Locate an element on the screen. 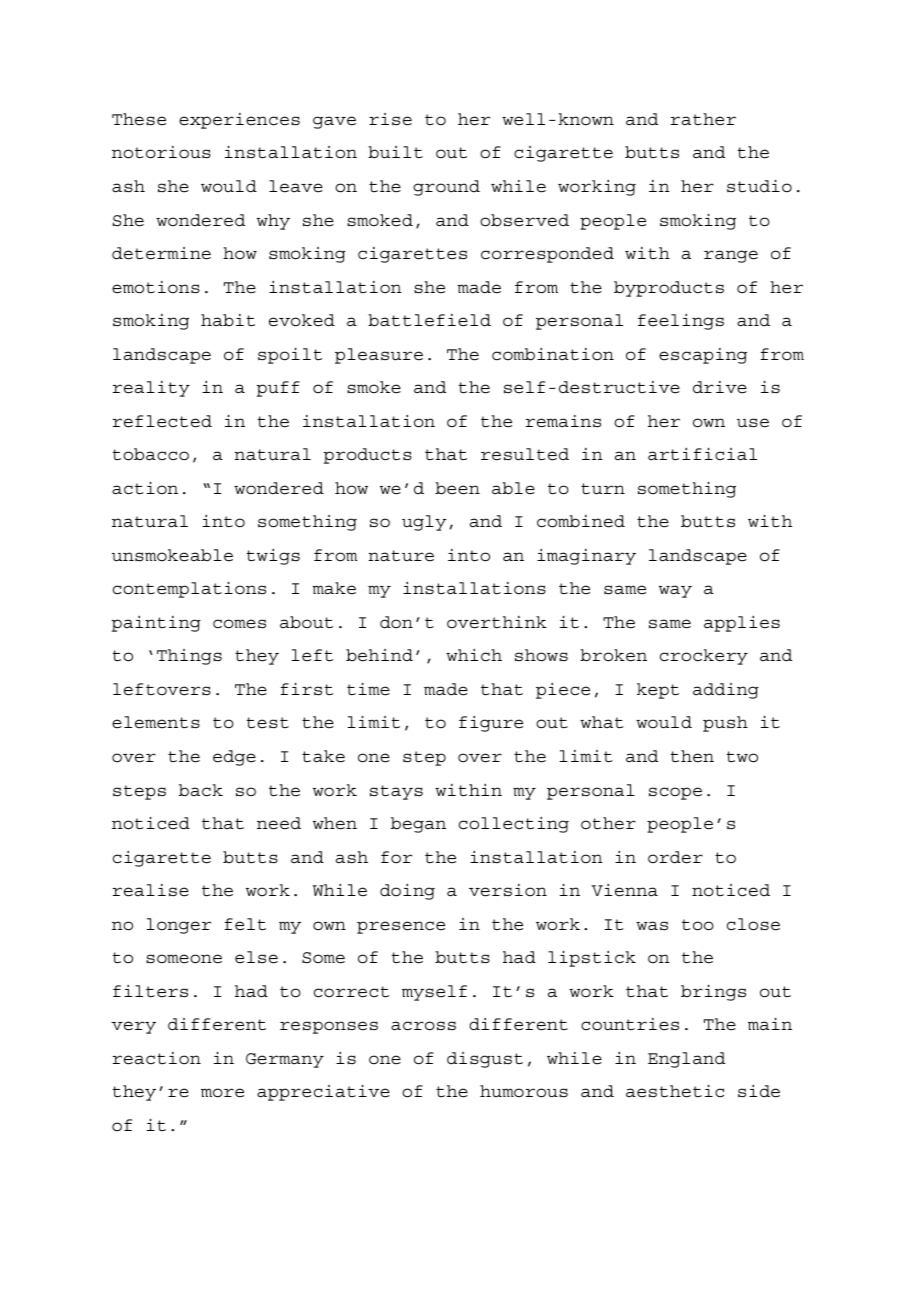  rather is located at coordinates (703, 119).
